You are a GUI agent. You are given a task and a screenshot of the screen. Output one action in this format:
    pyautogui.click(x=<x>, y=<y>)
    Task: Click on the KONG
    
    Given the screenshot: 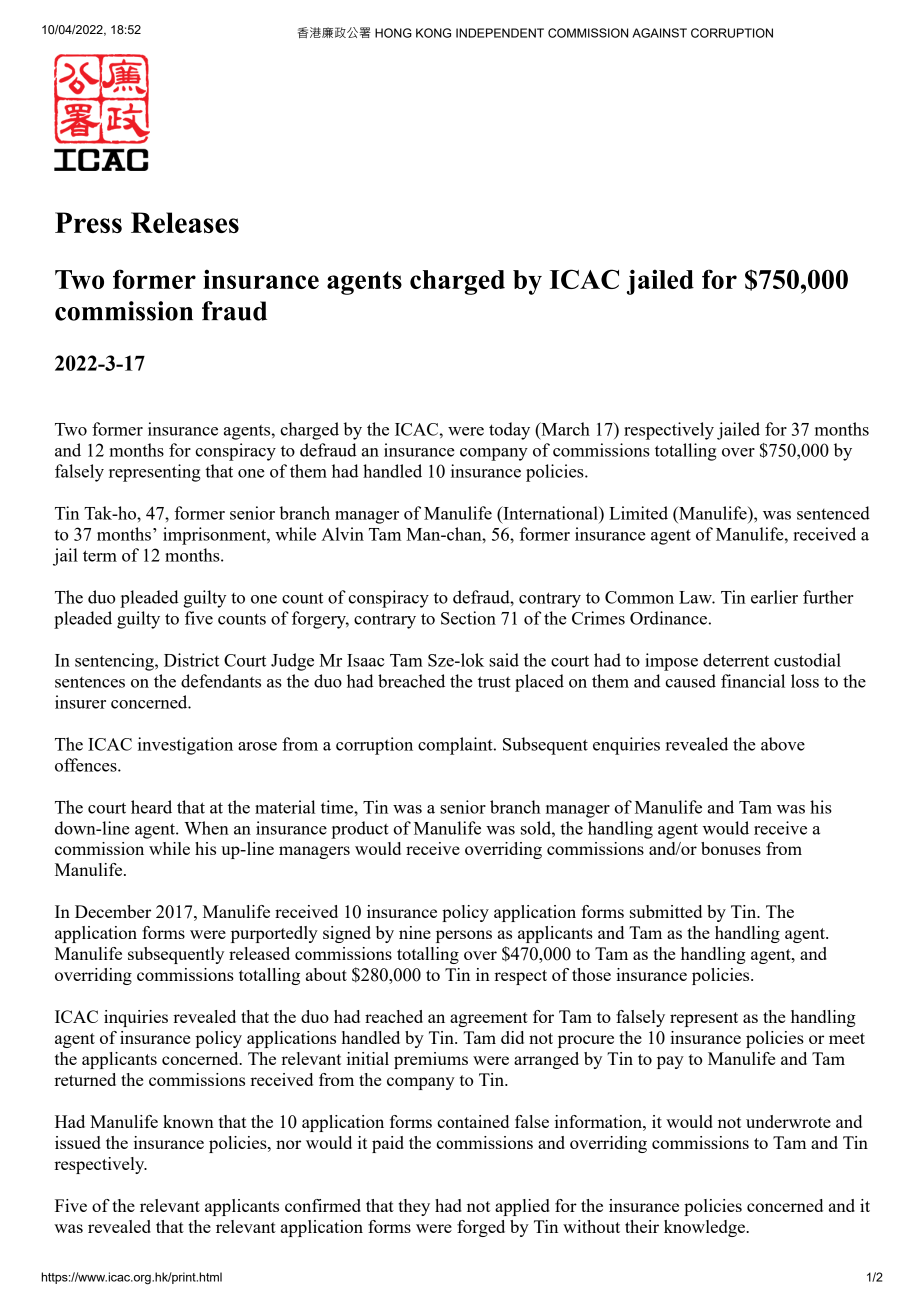 What is the action you would take?
    pyautogui.click(x=433, y=33)
